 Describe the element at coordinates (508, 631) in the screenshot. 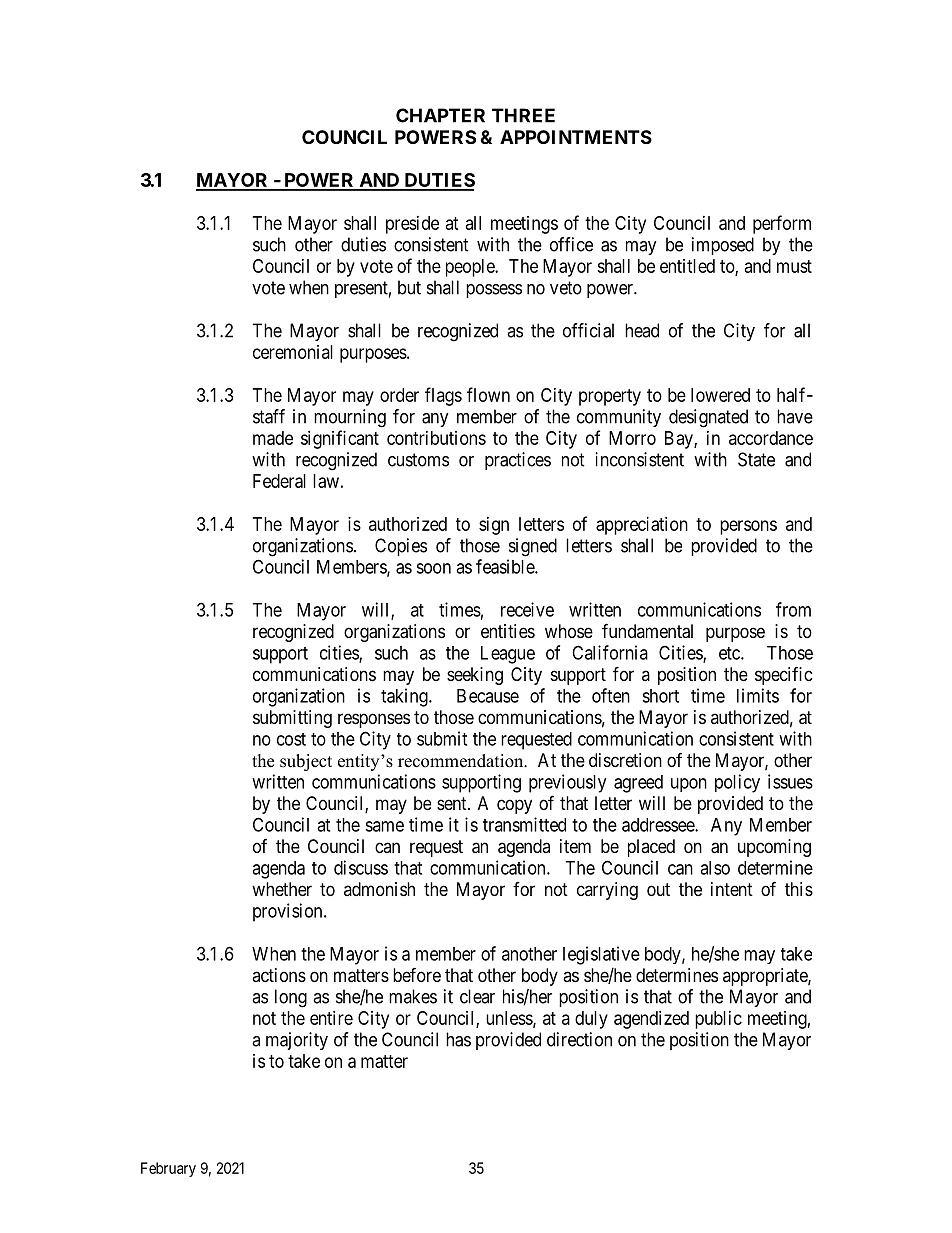

I see `entities` at that location.
